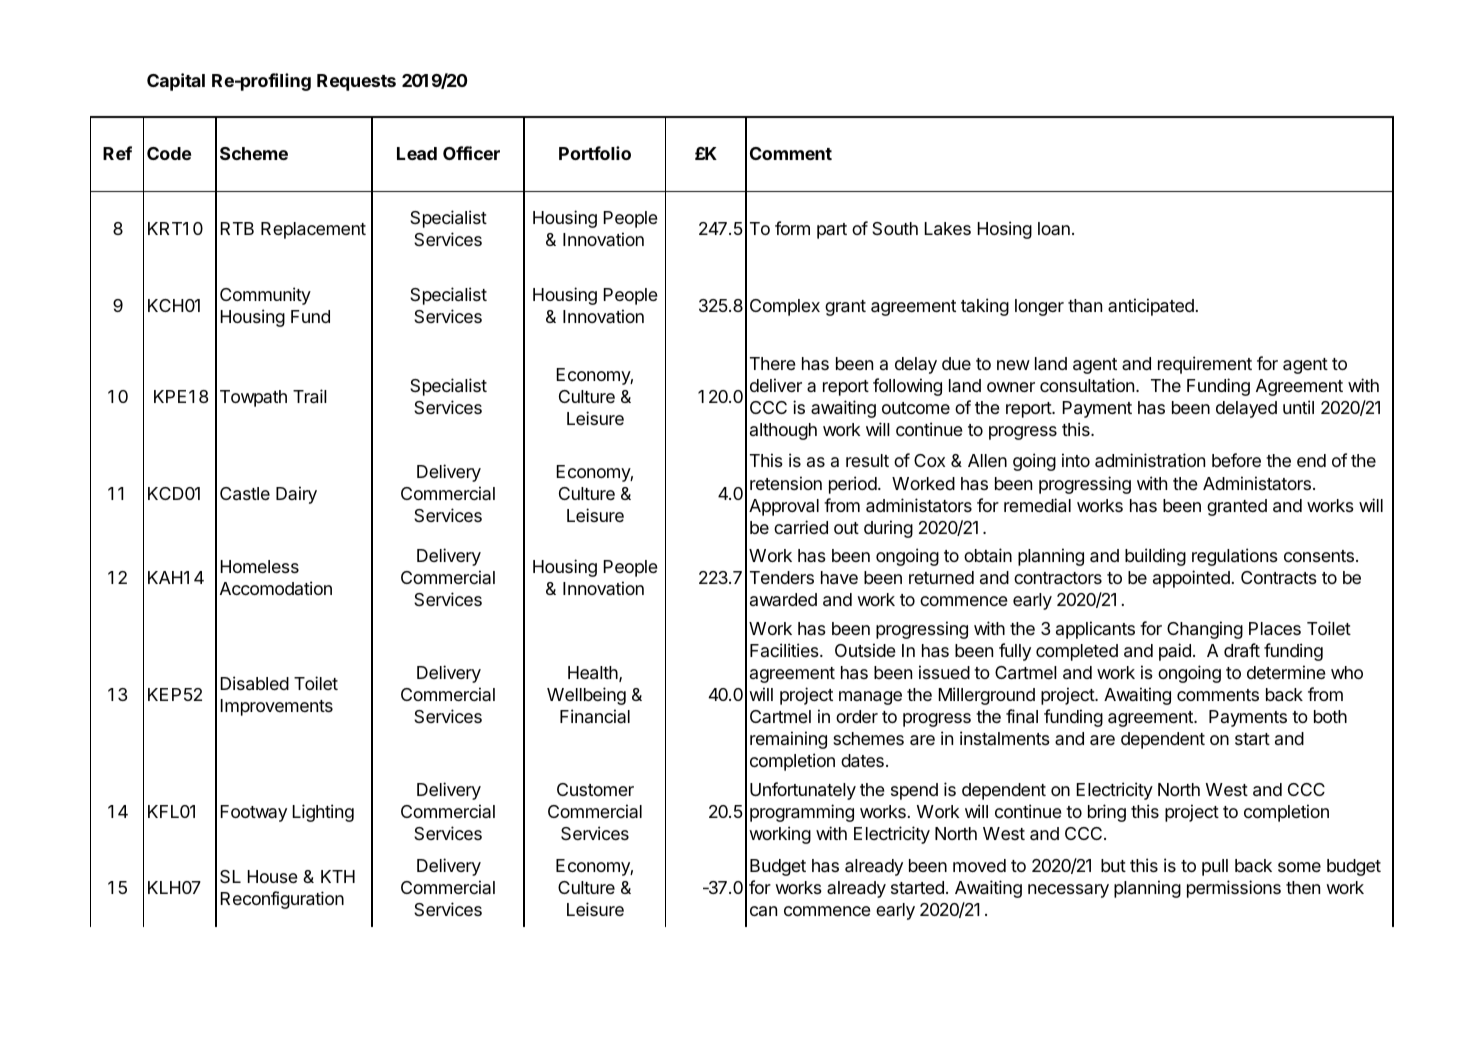 This screenshot has height=1042, width=1474. I want to click on requirement, so click(1205, 365).
